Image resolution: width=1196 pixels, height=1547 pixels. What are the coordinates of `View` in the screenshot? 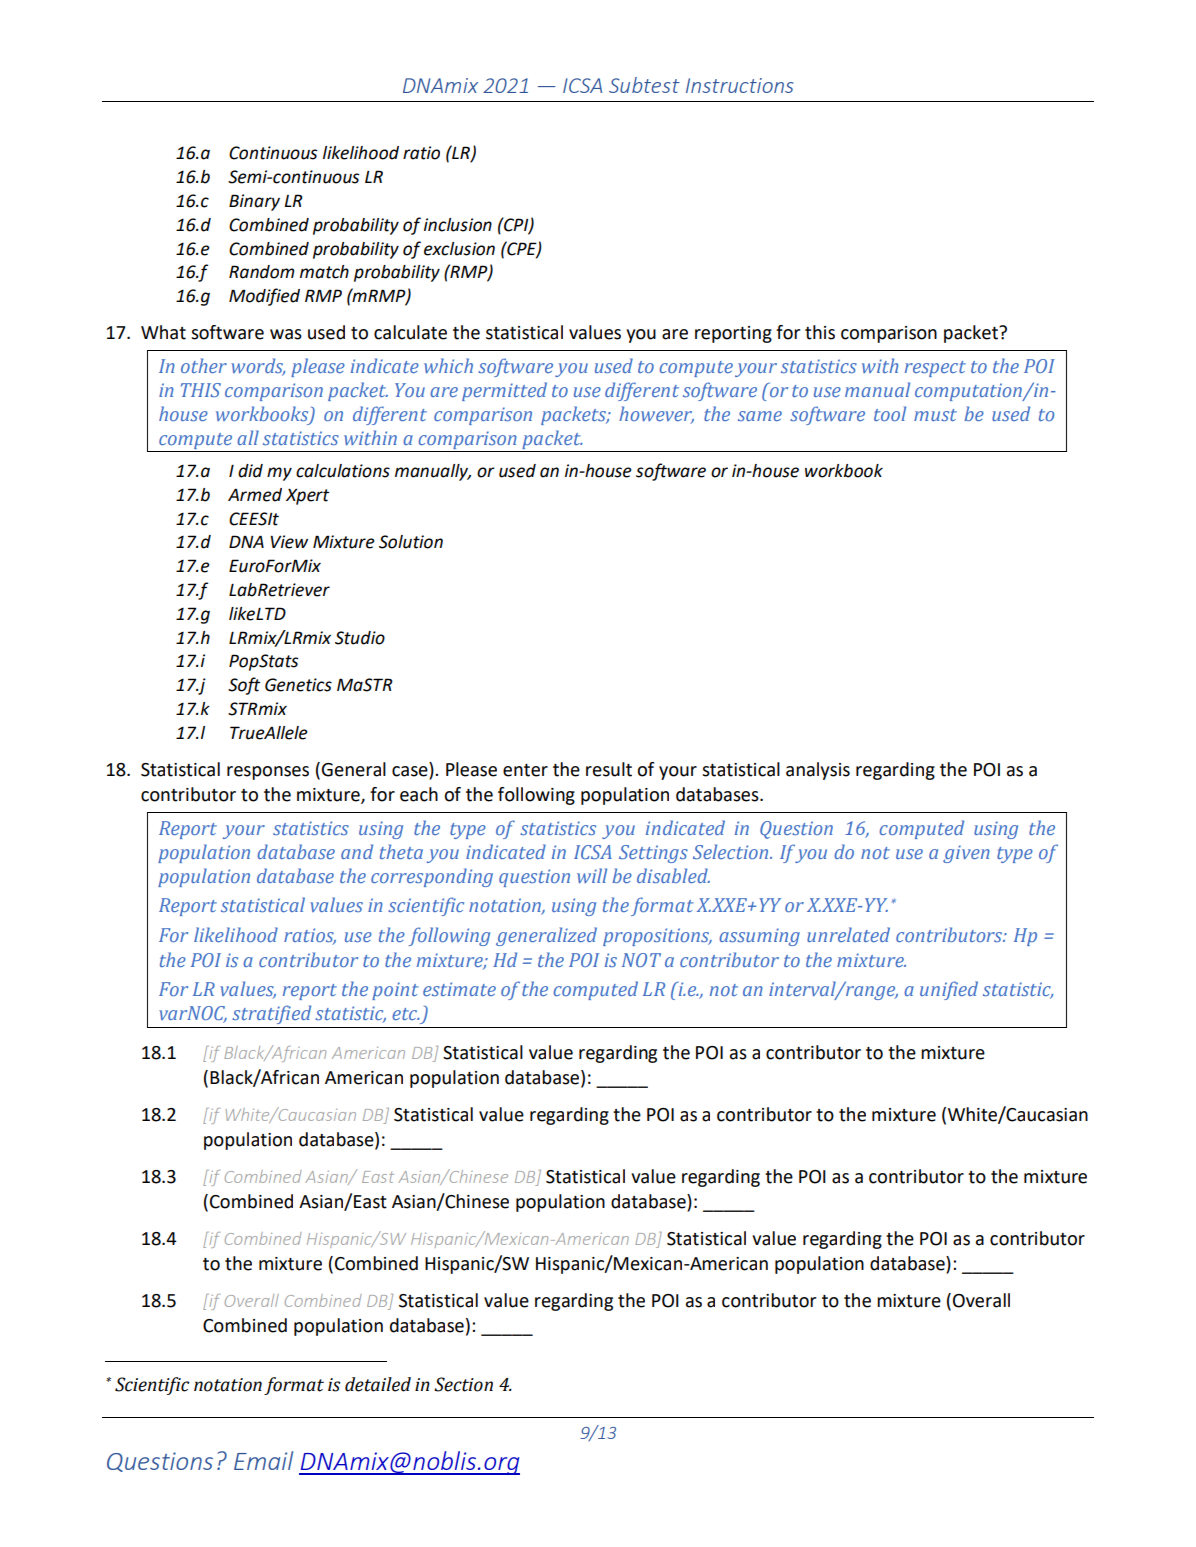 It's located at (289, 542).
